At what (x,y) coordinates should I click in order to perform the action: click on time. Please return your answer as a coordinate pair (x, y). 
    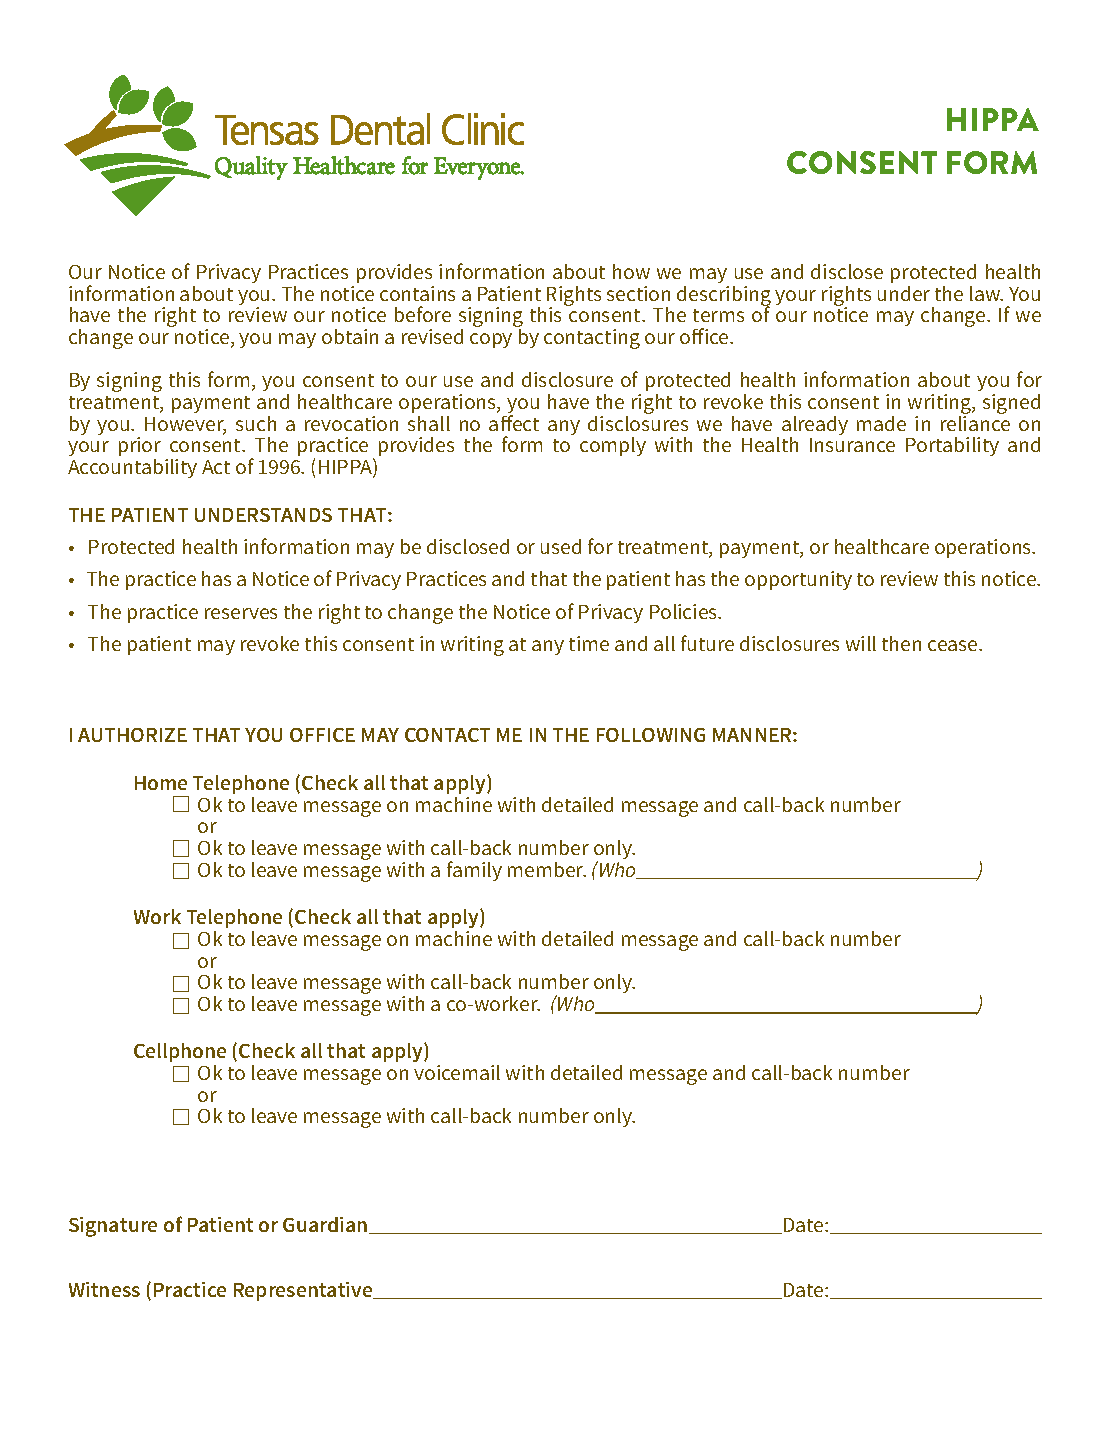
    Looking at the image, I should click on (589, 643).
